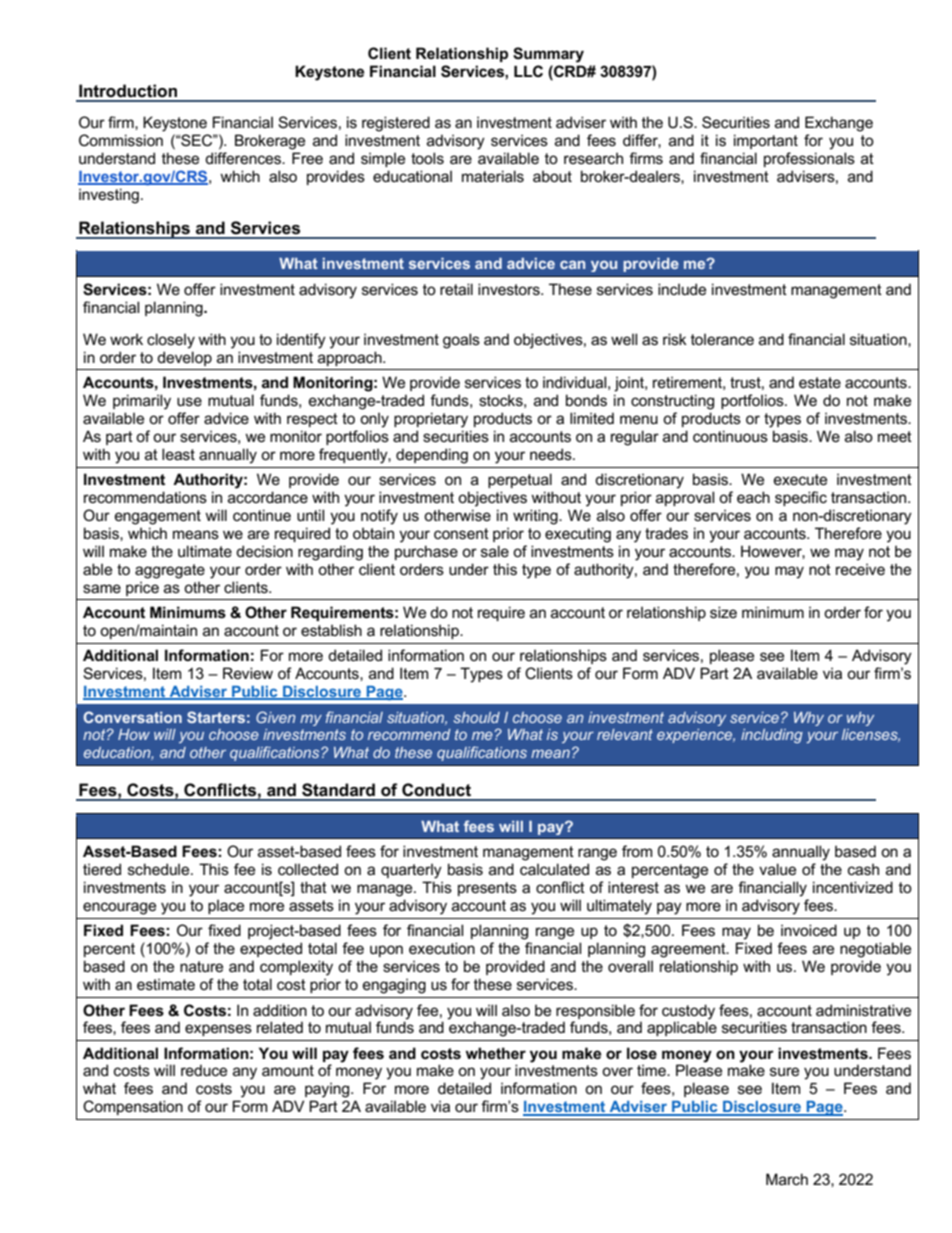 This document has height=1233, width=952. I want to click on aggregate, so click(170, 571).
